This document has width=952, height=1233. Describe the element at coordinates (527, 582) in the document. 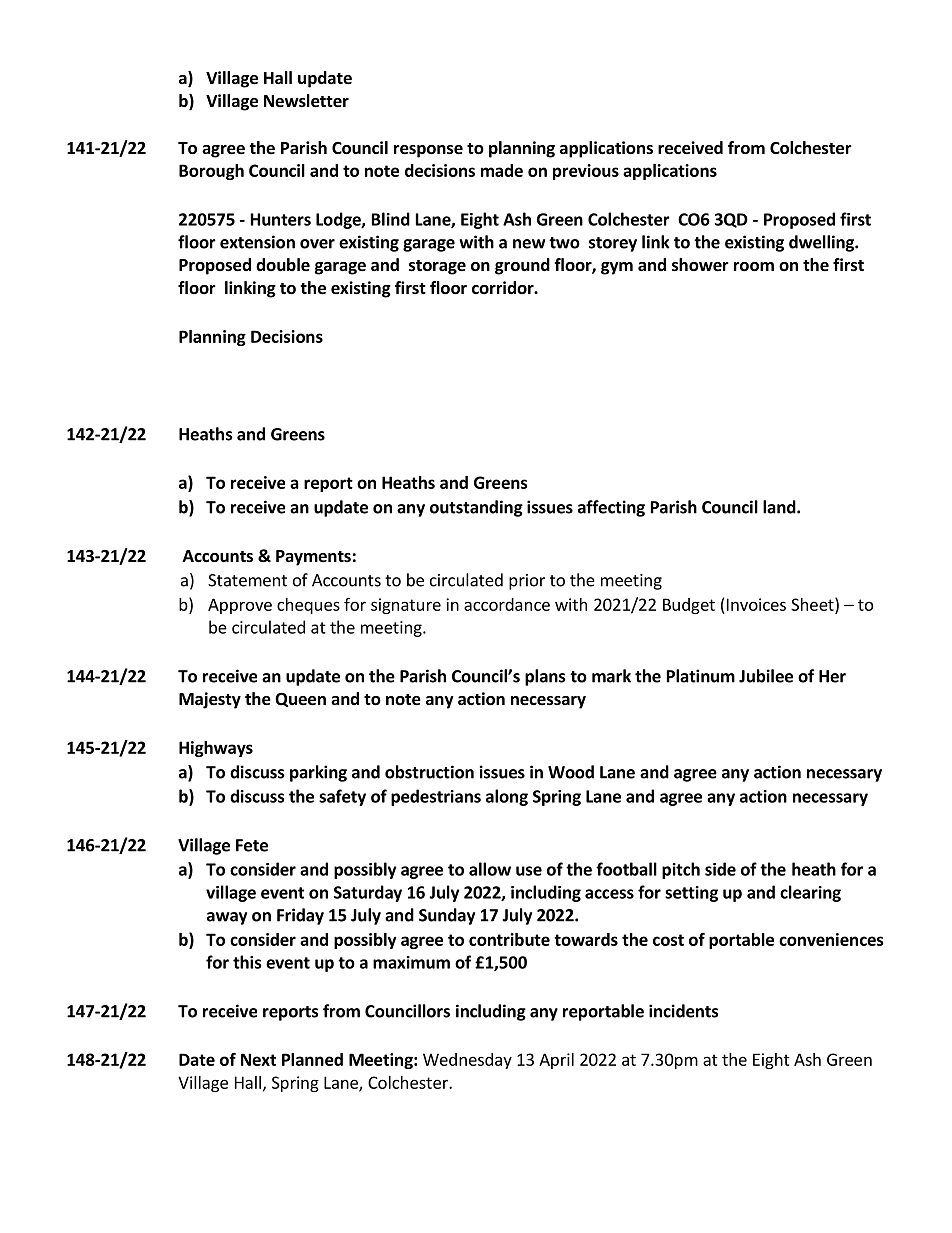

I see `prior` at that location.
